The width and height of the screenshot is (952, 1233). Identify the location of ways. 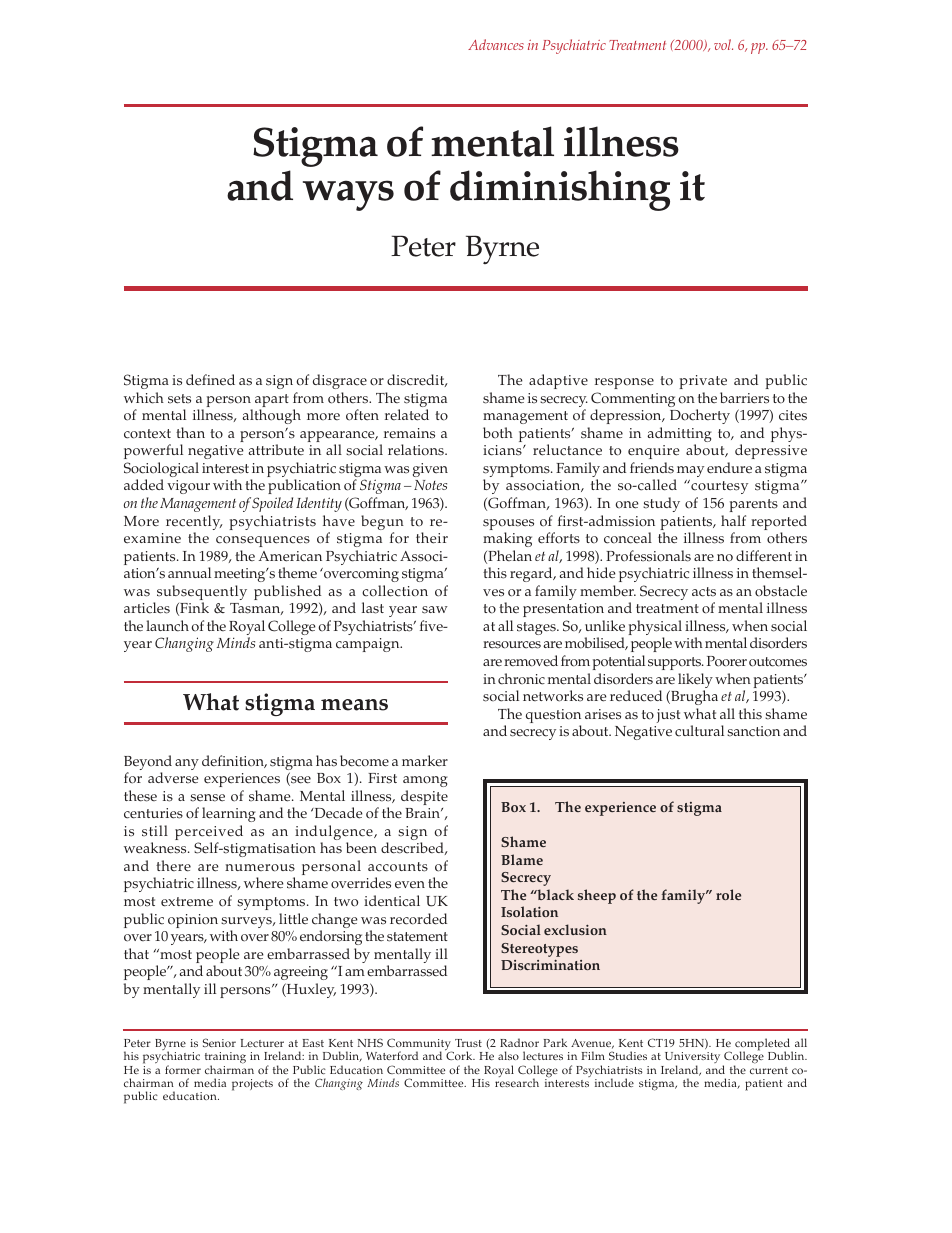
(348, 195).
